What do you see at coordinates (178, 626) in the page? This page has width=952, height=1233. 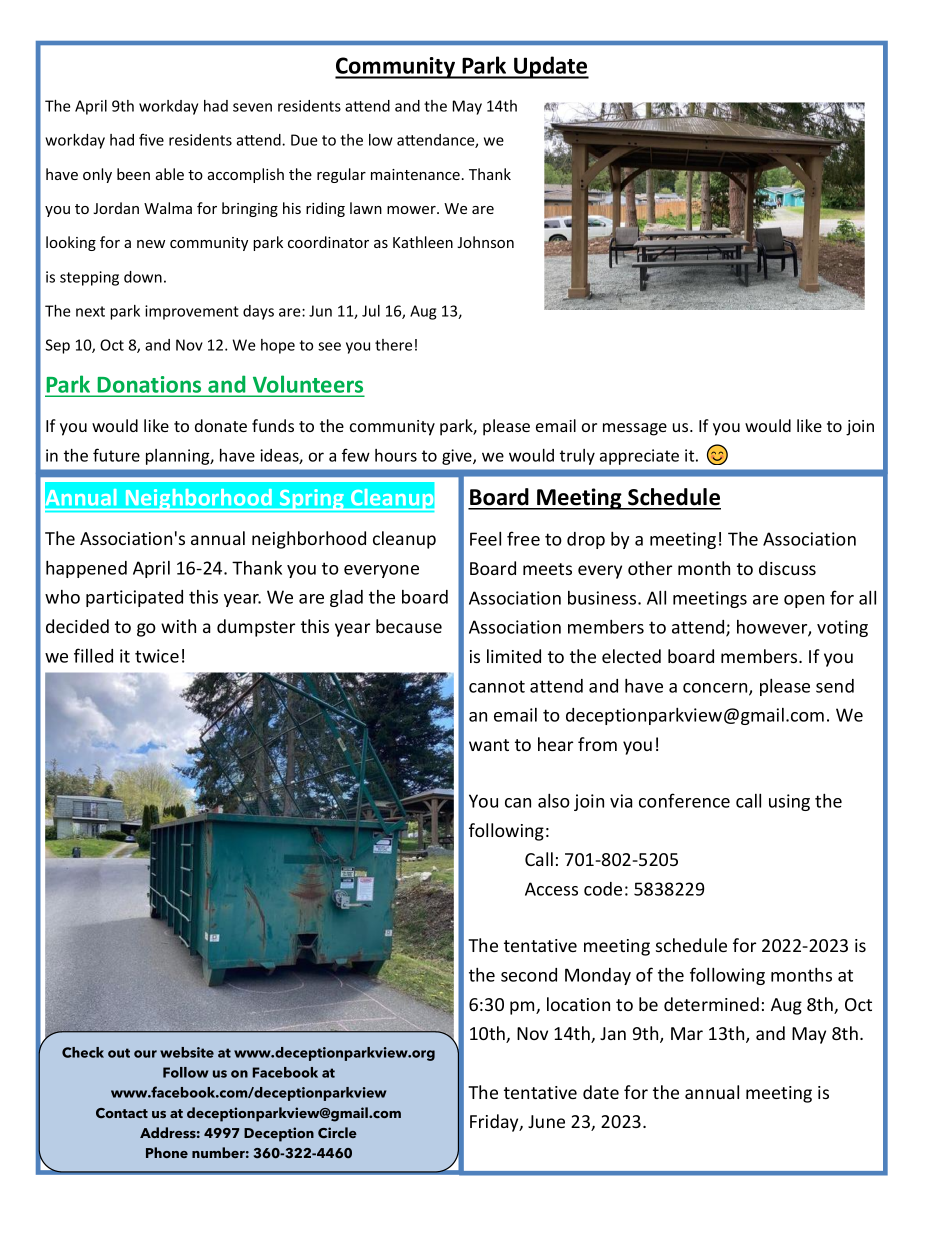 I see `with` at bounding box center [178, 626].
